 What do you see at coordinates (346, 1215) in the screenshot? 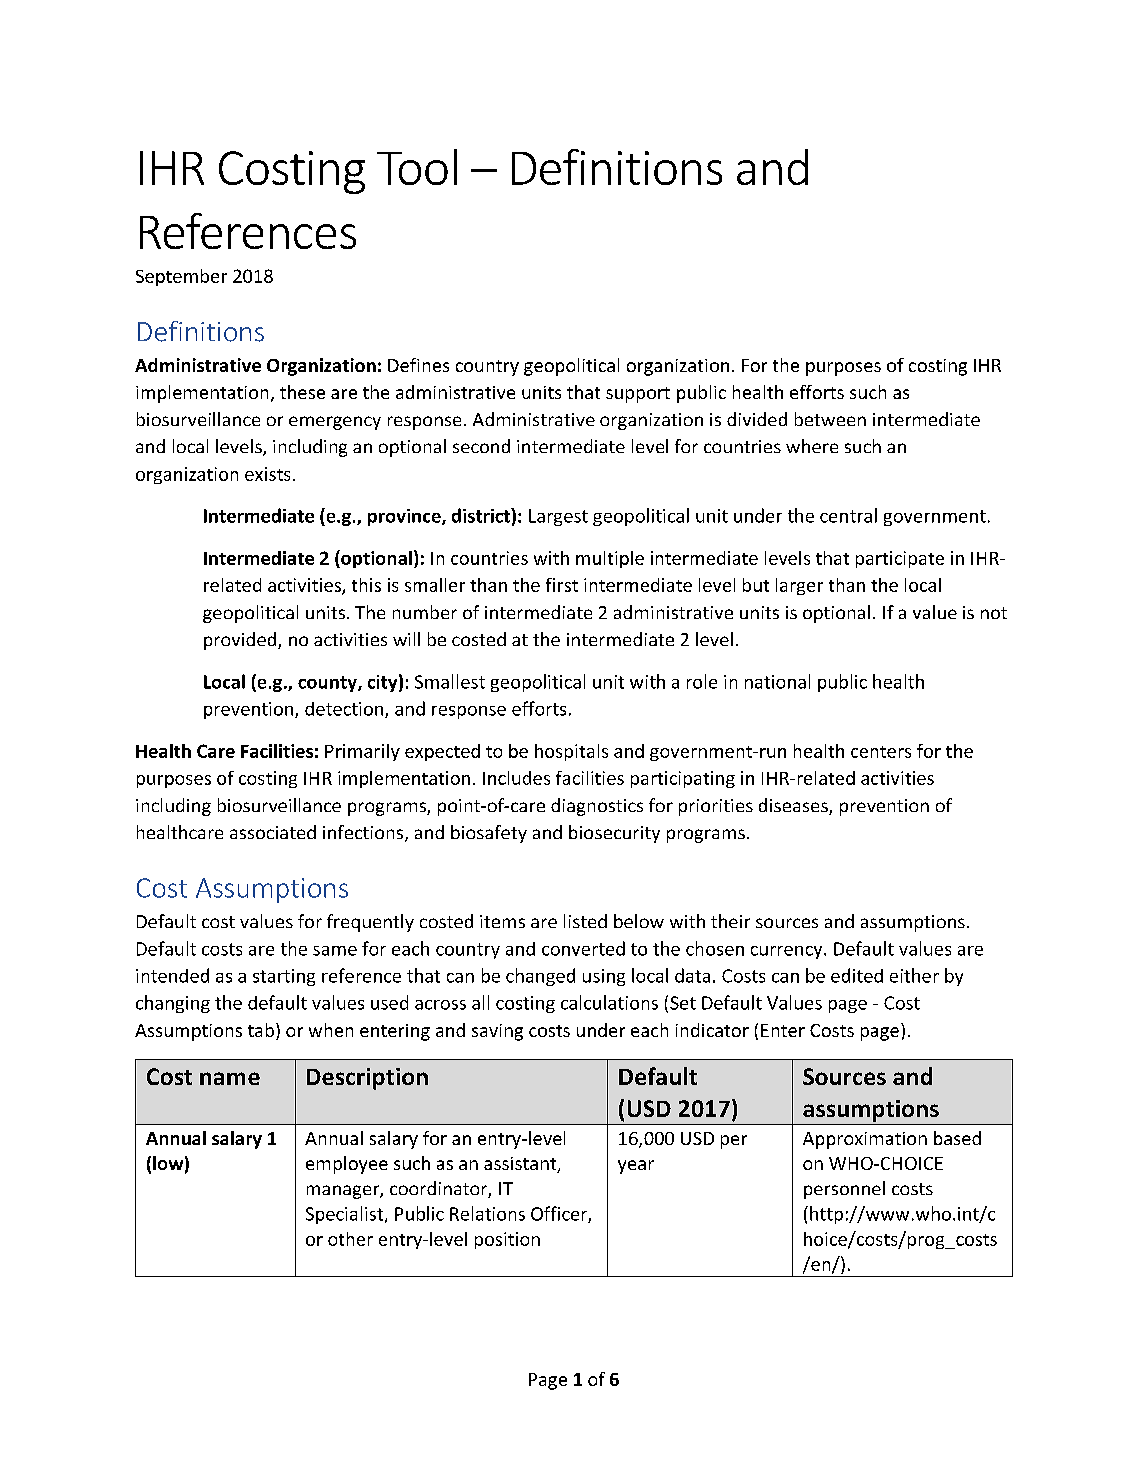
I see `Specialist` at bounding box center [346, 1215].
